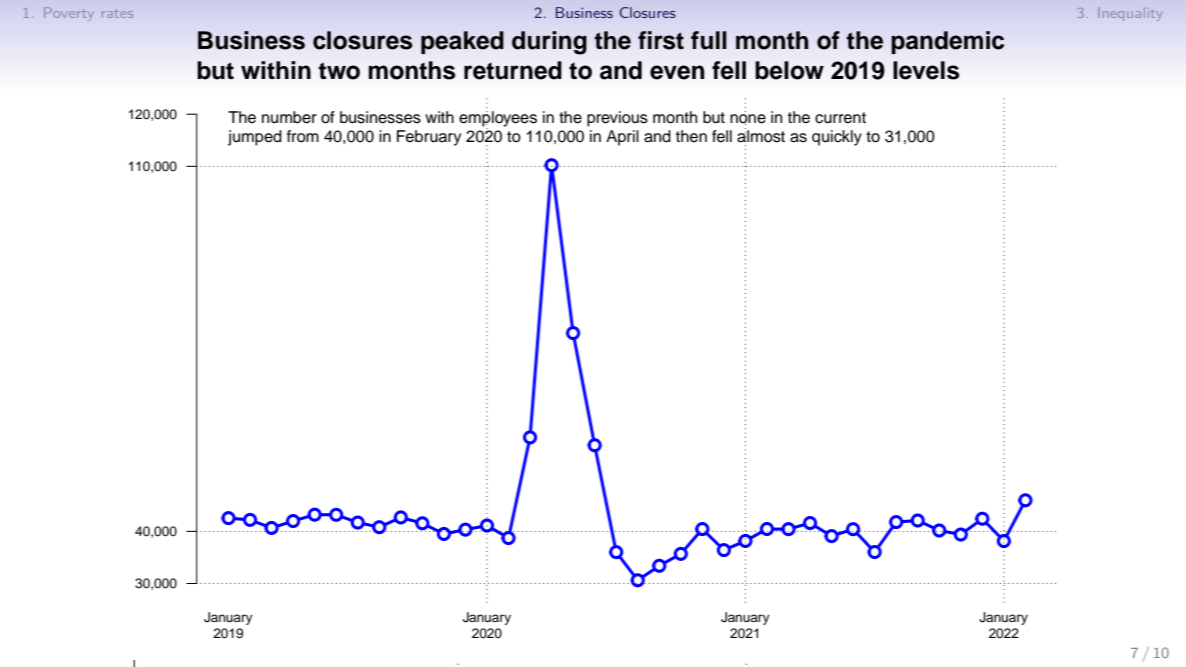 The image size is (1186, 667). What do you see at coordinates (1130, 14) in the document?
I see `Inequality` at bounding box center [1130, 14].
